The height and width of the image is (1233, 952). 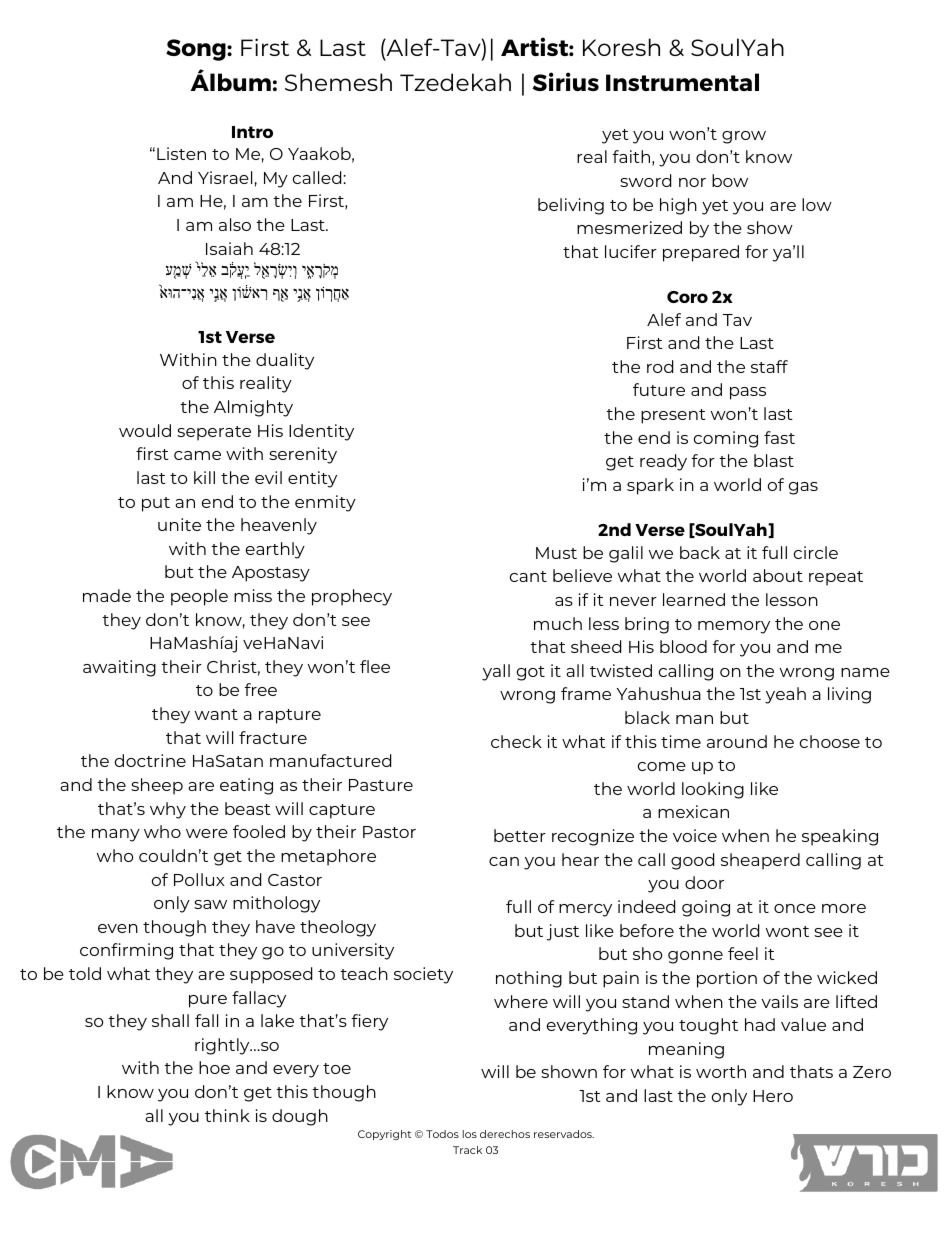 I want to click on about, so click(x=778, y=575).
